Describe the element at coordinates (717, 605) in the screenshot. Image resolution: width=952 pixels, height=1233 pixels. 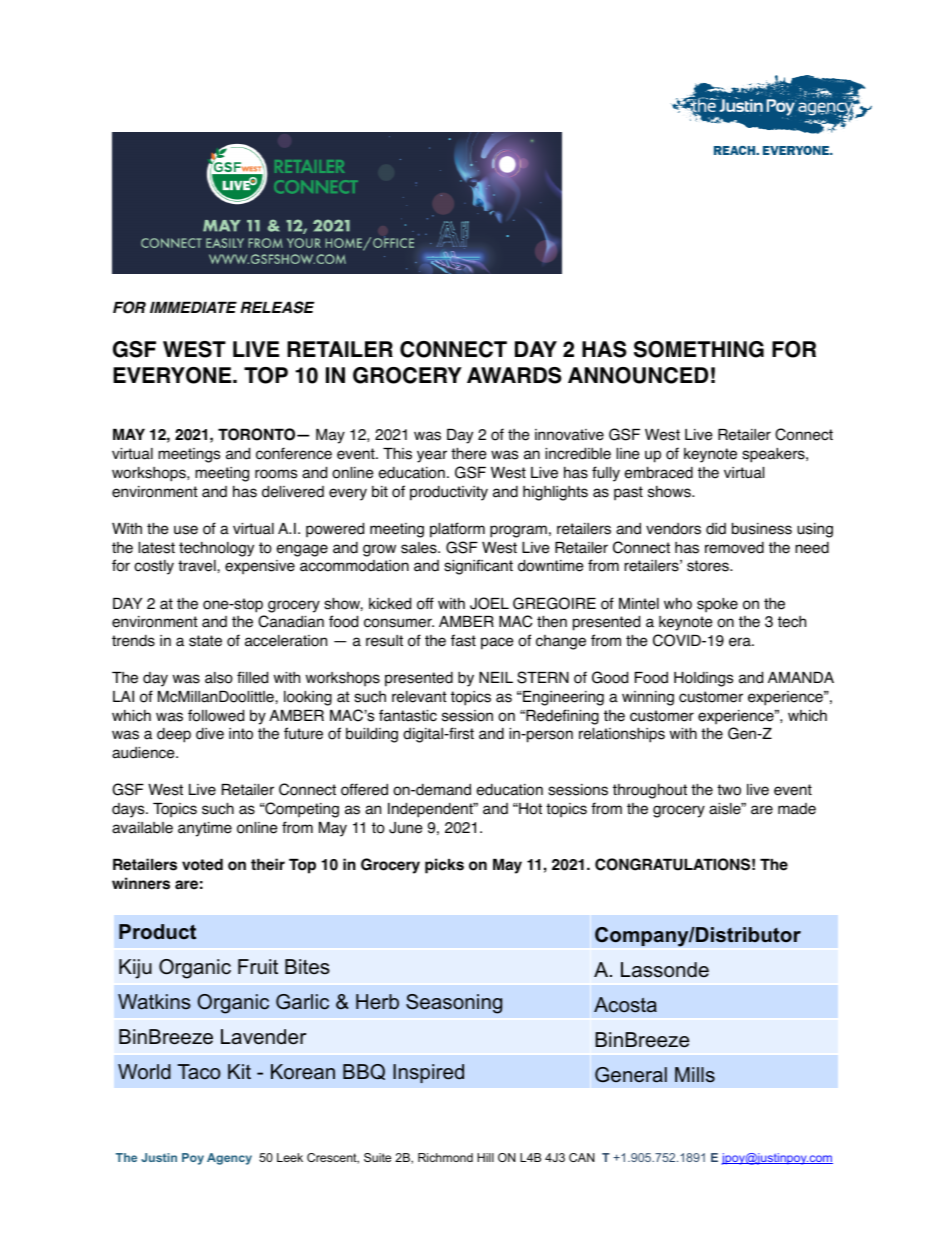
I see `spoke` at that location.
